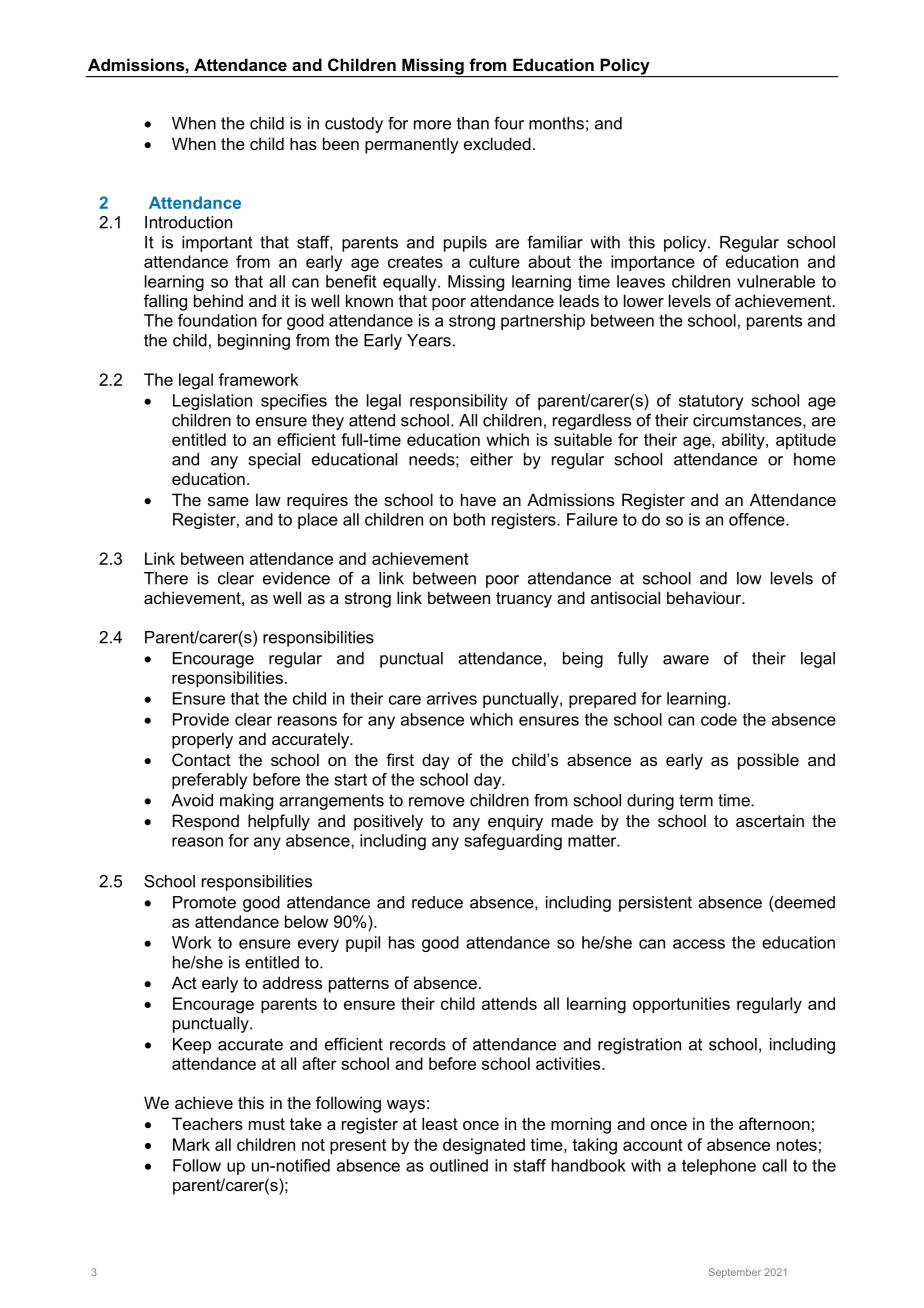 The image size is (924, 1308). What do you see at coordinates (513, 842) in the screenshot?
I see `safeguarding` at bounding box center [513, 842].
